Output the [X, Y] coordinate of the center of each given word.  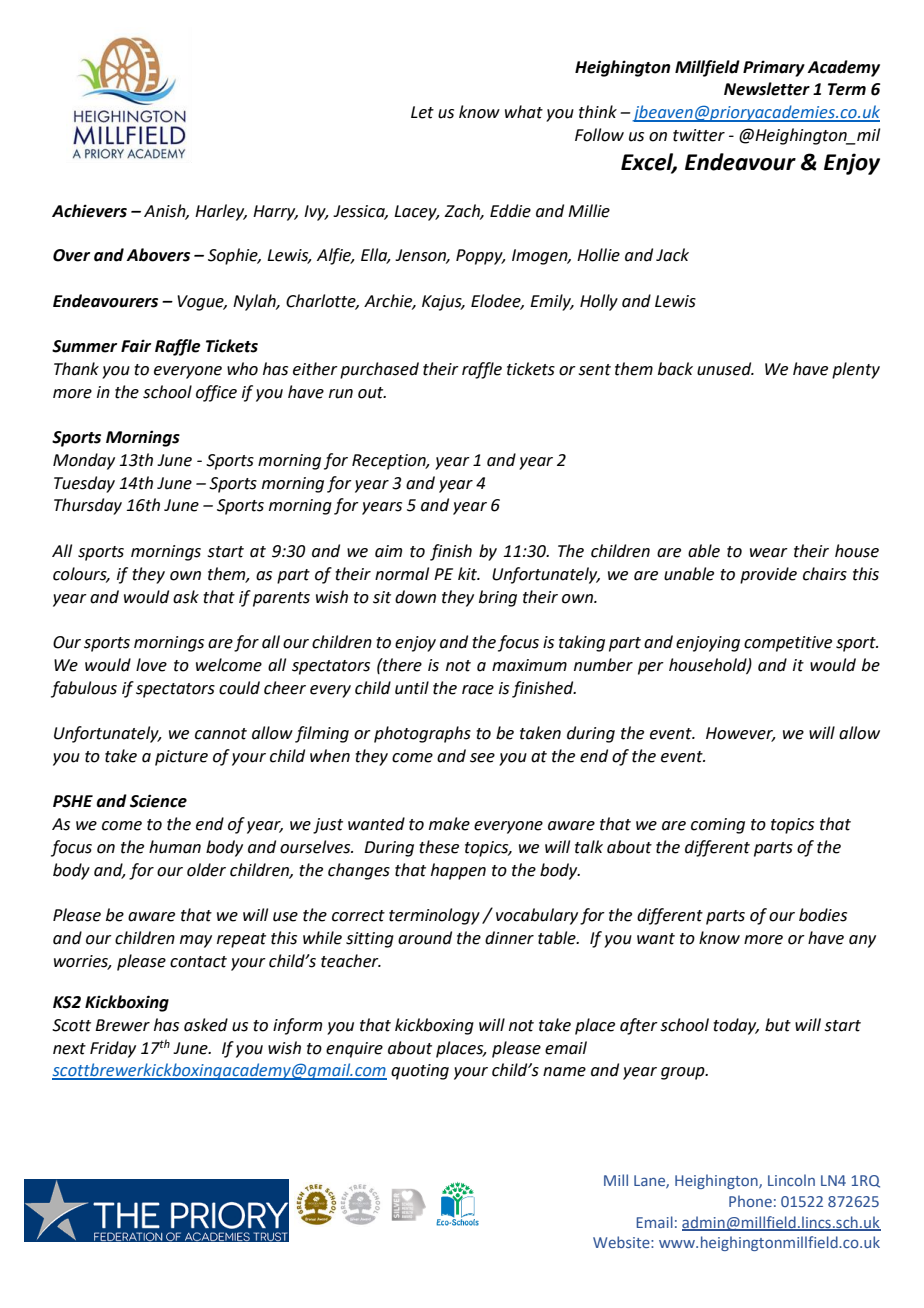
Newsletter [767, 89]
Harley [221, 212]
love [151, 665]
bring [498, 598]
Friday [113, 1049]
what [524, 112]
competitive [788, 644]
